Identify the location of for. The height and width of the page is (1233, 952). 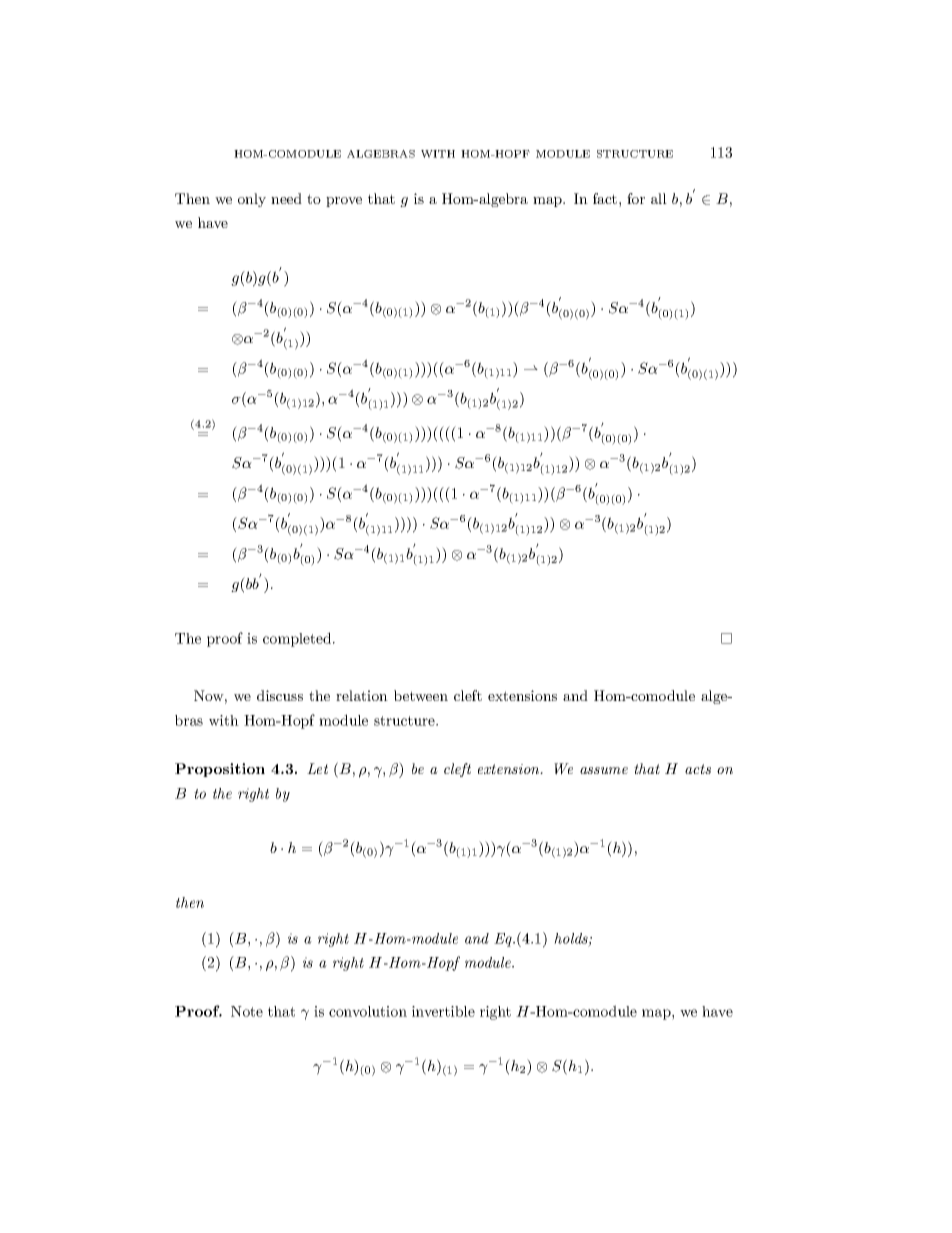
(636, 198).
